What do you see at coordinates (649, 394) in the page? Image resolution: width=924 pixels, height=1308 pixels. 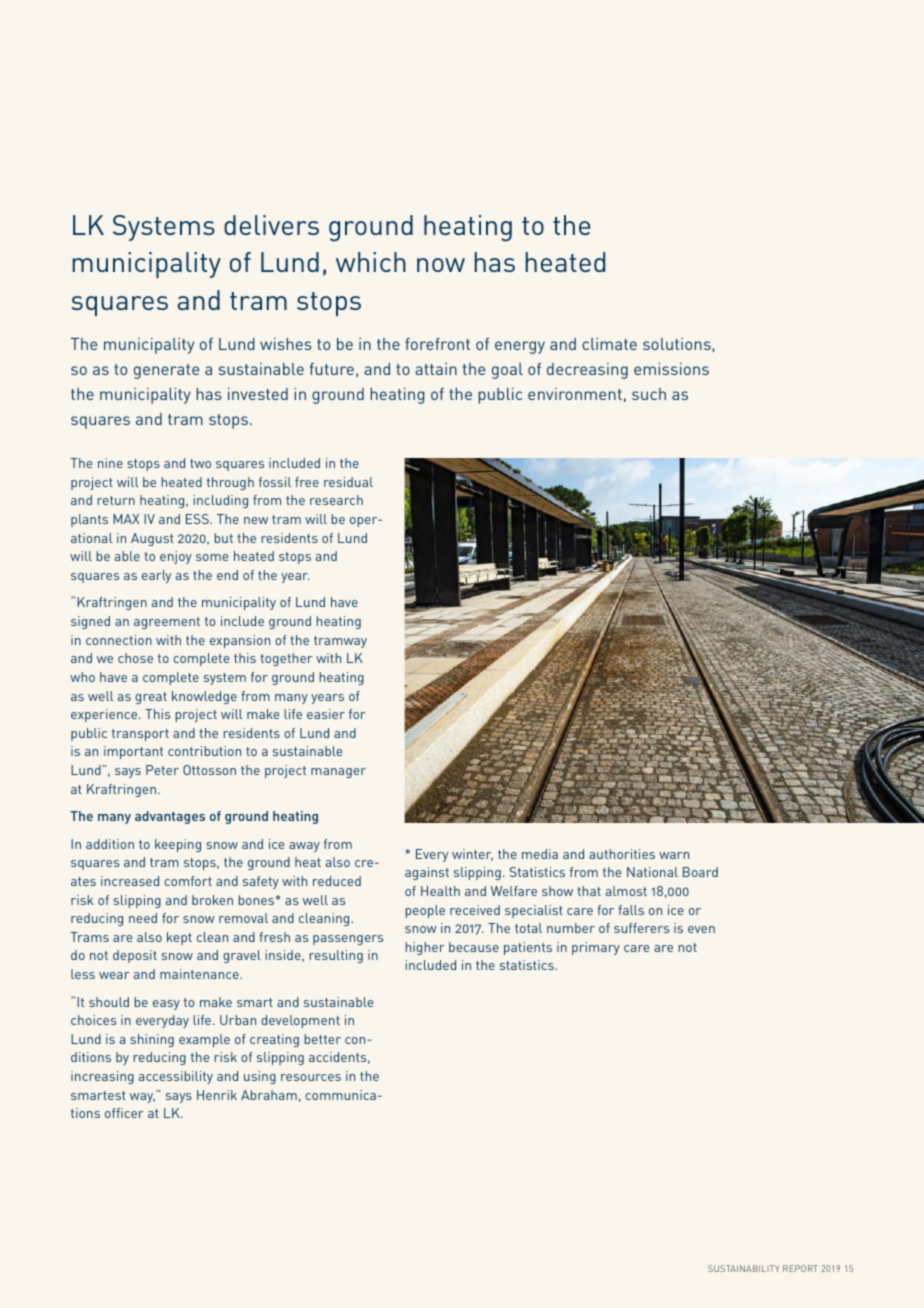 I see `such` at bounding box center [649, 394].
